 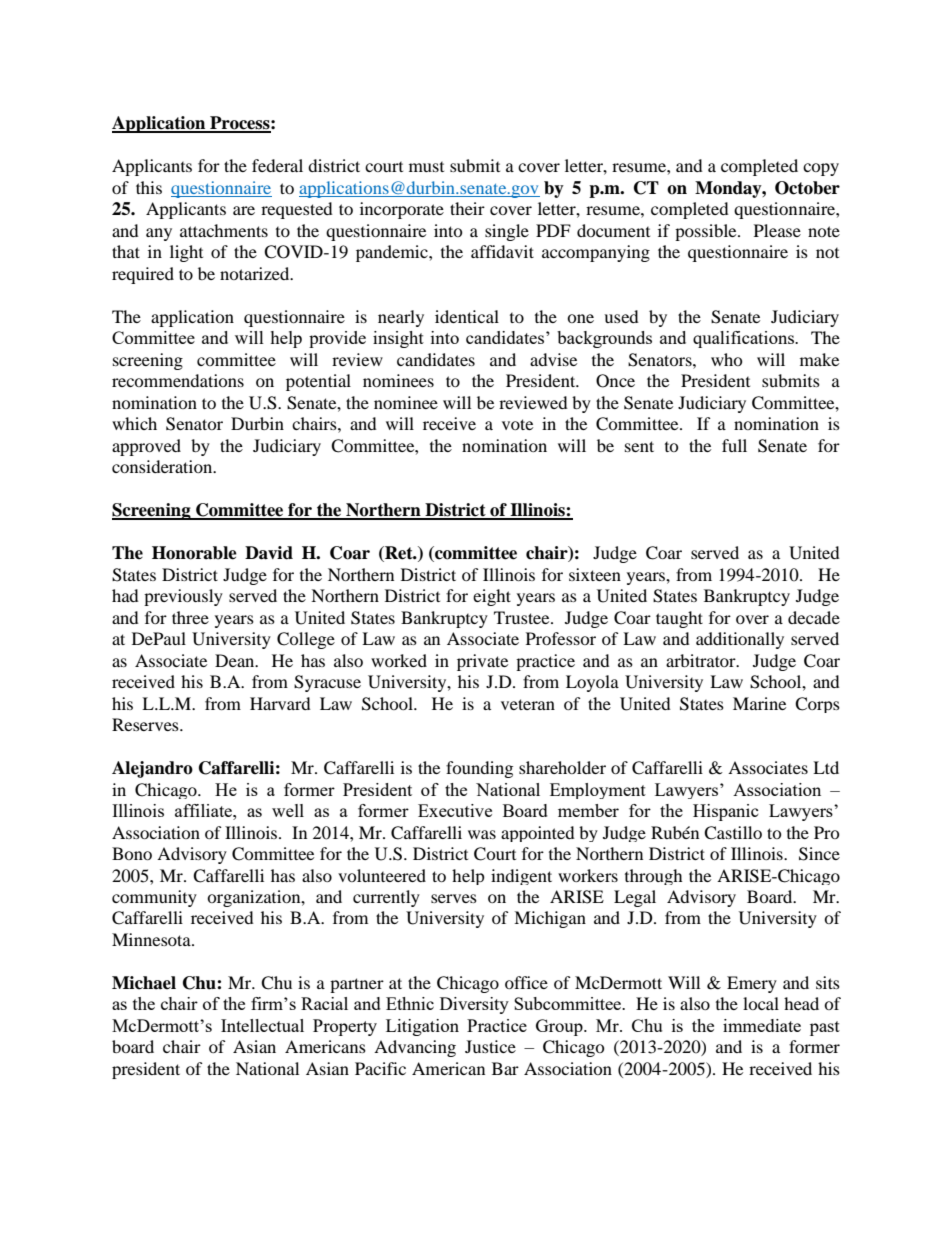 What do you see at coordinates (490, 1046) in the page?
I see `Justice` at bounding box center [490, 1046].
